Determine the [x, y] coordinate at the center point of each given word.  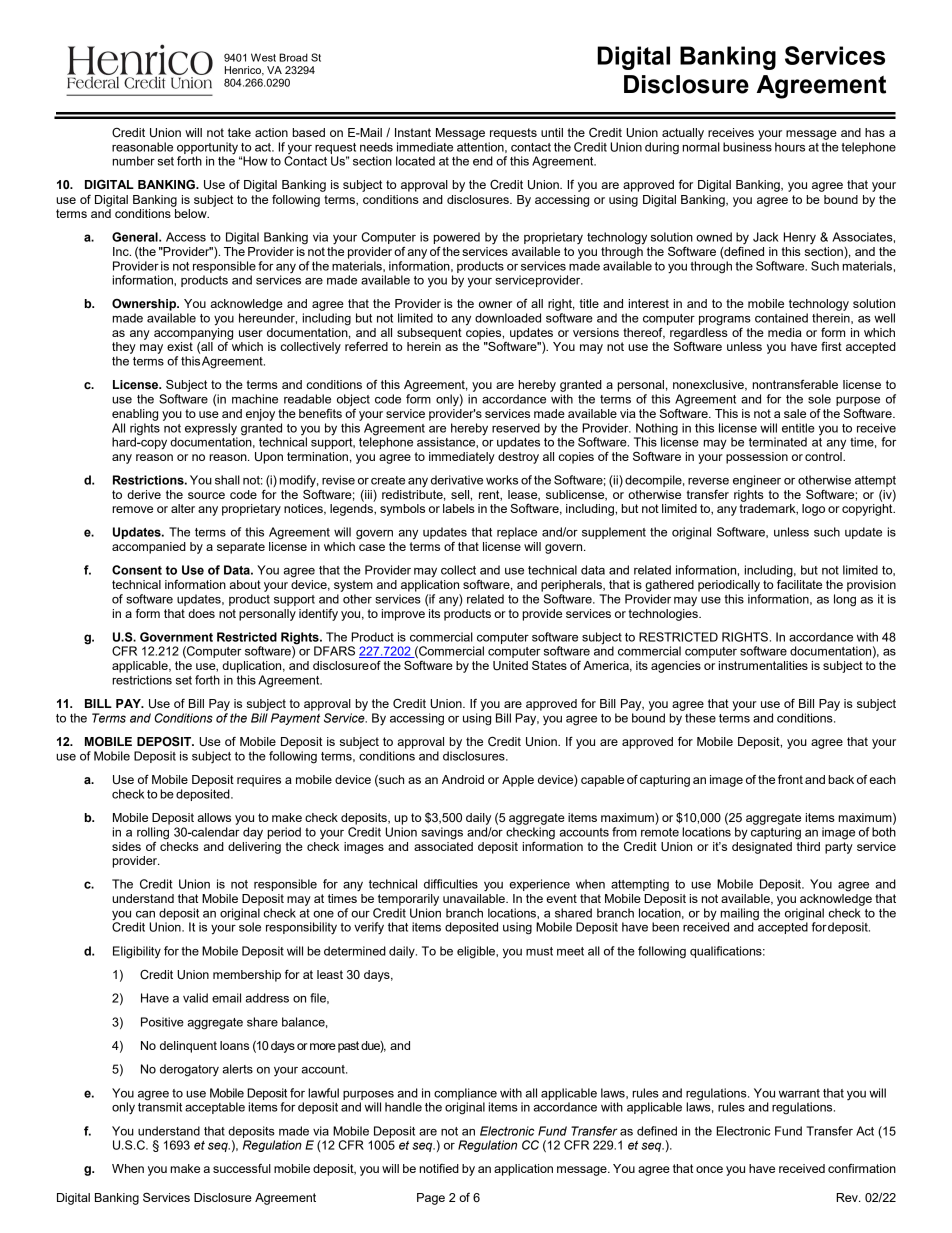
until [552, 132]
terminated [778, 442]
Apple [518, 781]
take [239, 132]
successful [242, 1168]
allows [214, 817]
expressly [211, 429]
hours [790, 147]
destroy [518, 458]
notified [439, 1168]
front [790, 779]
